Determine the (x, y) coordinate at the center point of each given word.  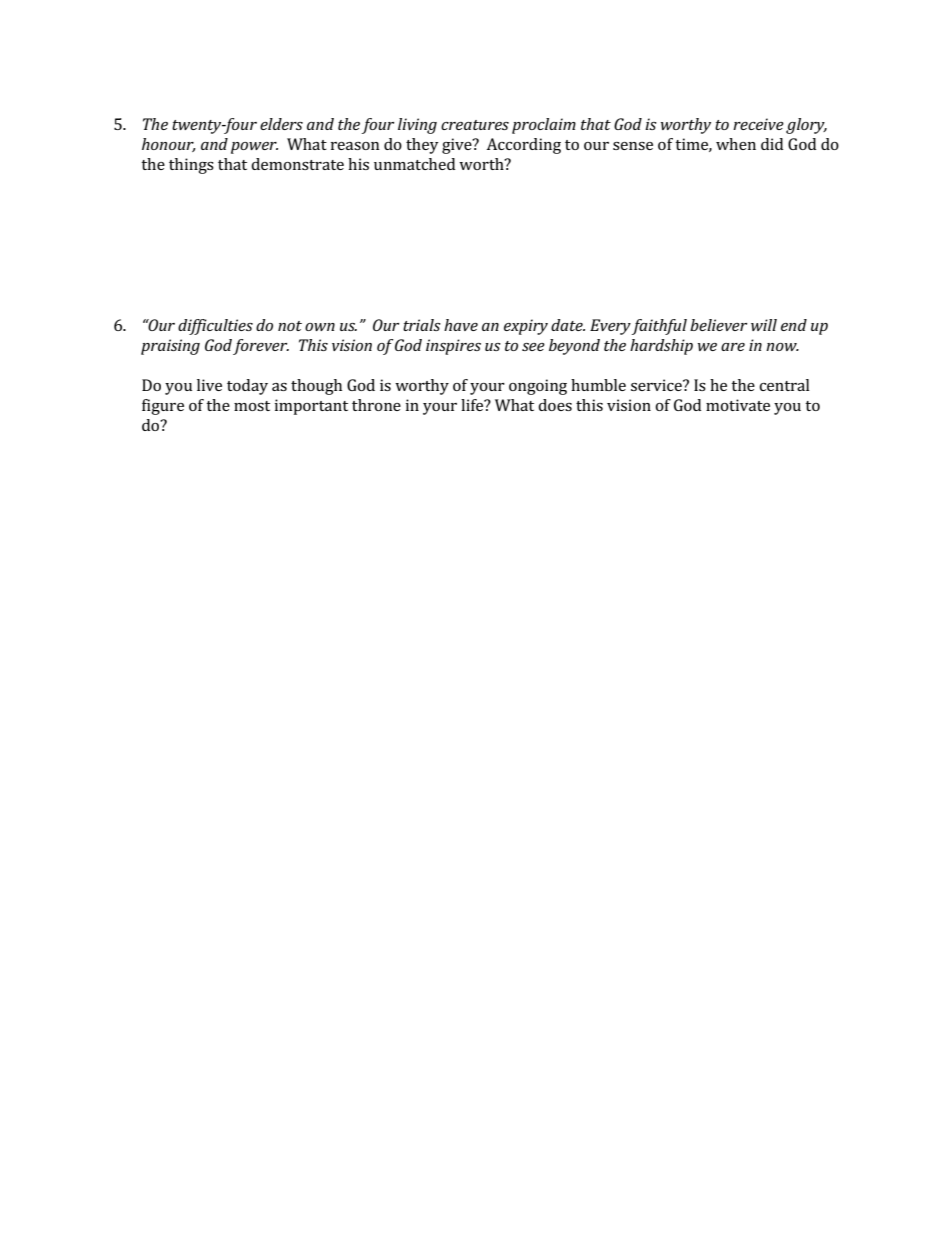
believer (718, 325)
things (191, 166)
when (736, 144)
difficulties (215, 327)
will (764, 325)
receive (758, 124)
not (290, 326)
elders (281, 124)
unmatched (414, 164)
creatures (475, 125)
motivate (738, 405)
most (252, 406)
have (461, 325)
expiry (526, 327)
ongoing (538, 387)
